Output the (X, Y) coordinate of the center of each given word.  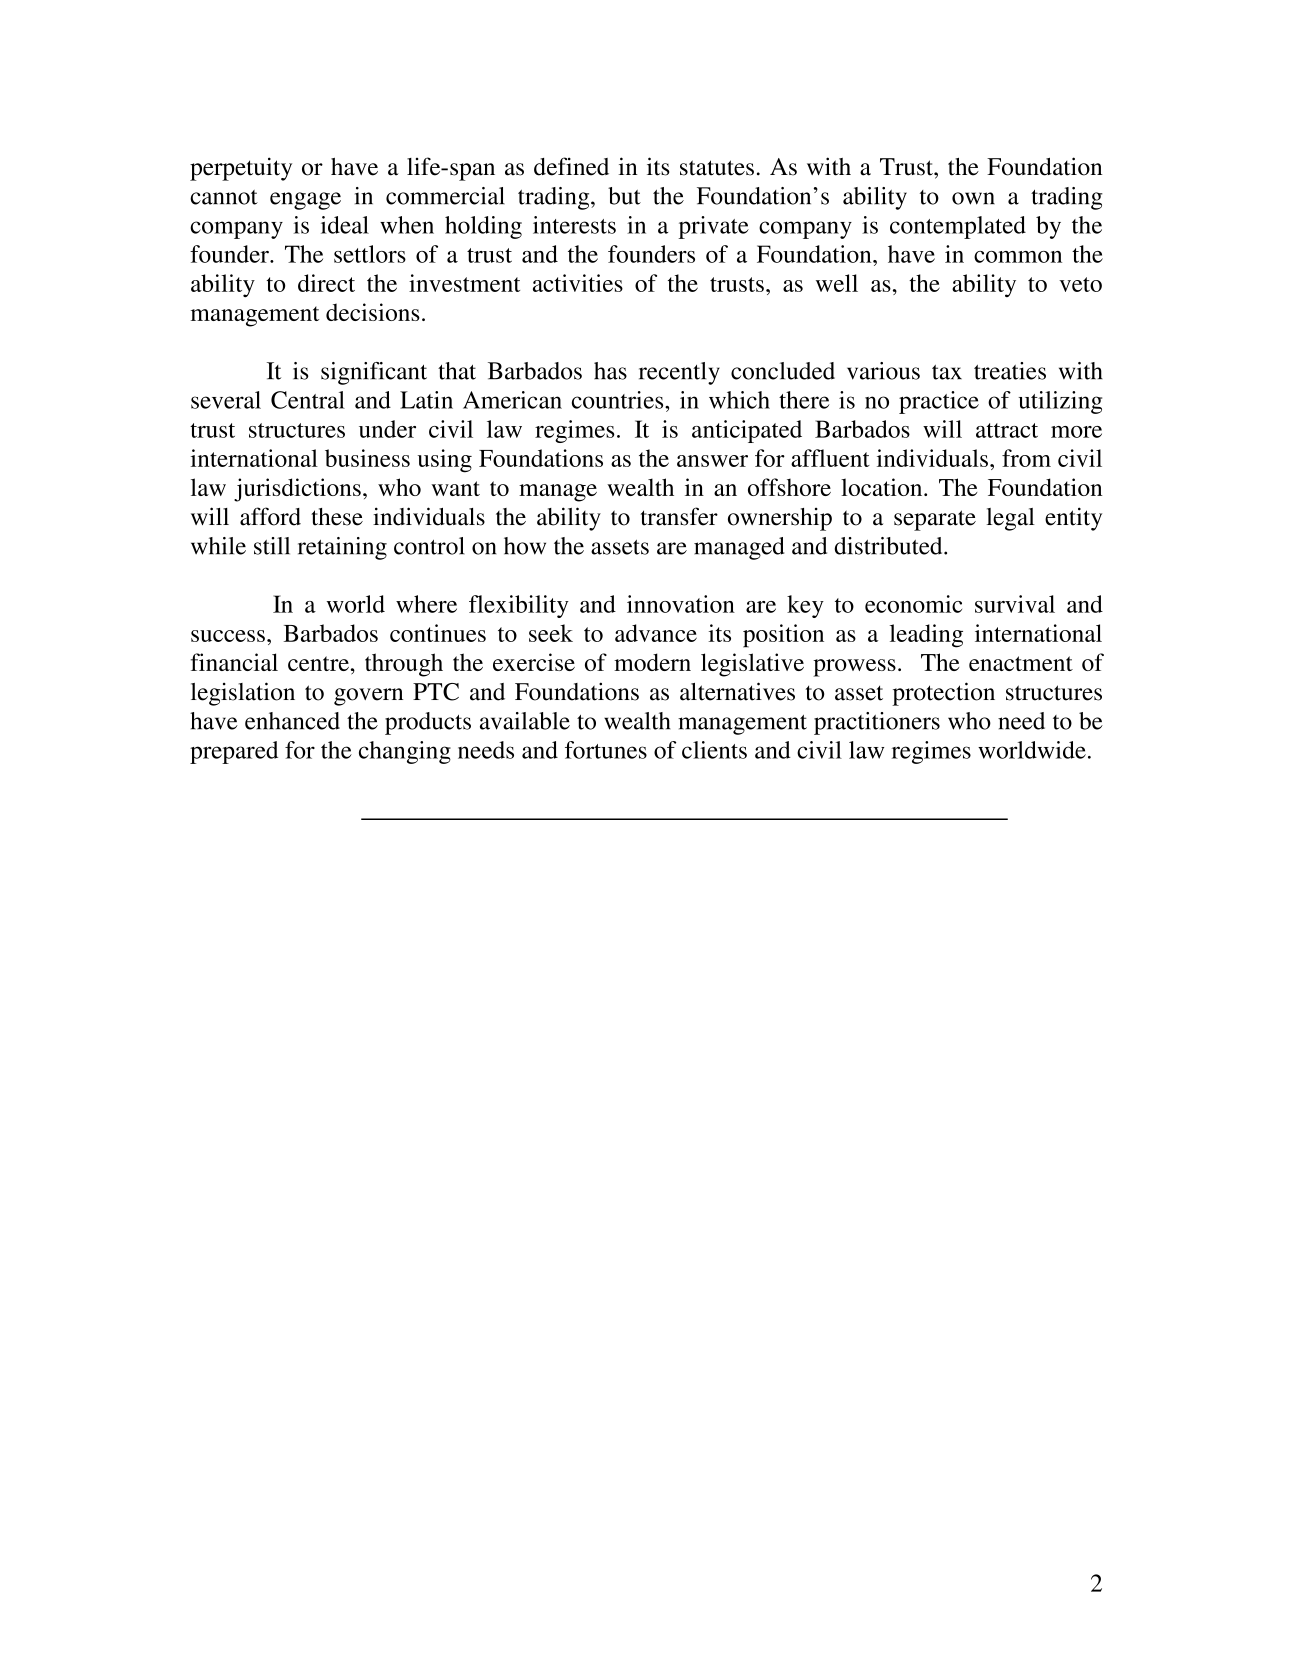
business (367, 458)
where (426, 604)
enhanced (292, 721)
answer (712, 461)
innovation (681, 604)
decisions (373, 312)
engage (305, 201)
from (1026, 458)
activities (578, 283)
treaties (1010, 371)
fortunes (606, 750)
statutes (717, 168)
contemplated (958, 227)
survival (1015, 604)
